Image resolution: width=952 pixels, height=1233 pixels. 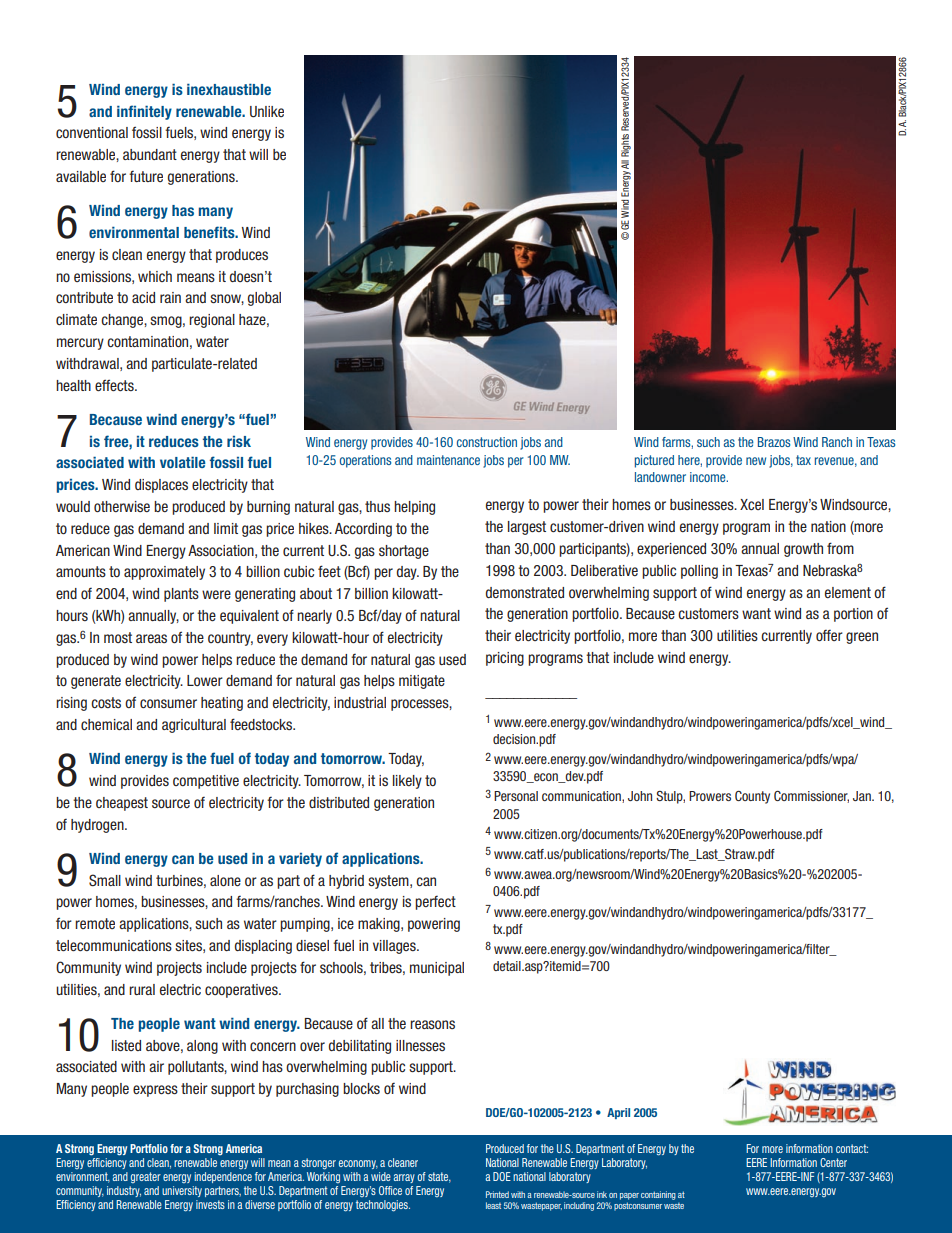 I want to click on County, so click(x=752, y=797).
